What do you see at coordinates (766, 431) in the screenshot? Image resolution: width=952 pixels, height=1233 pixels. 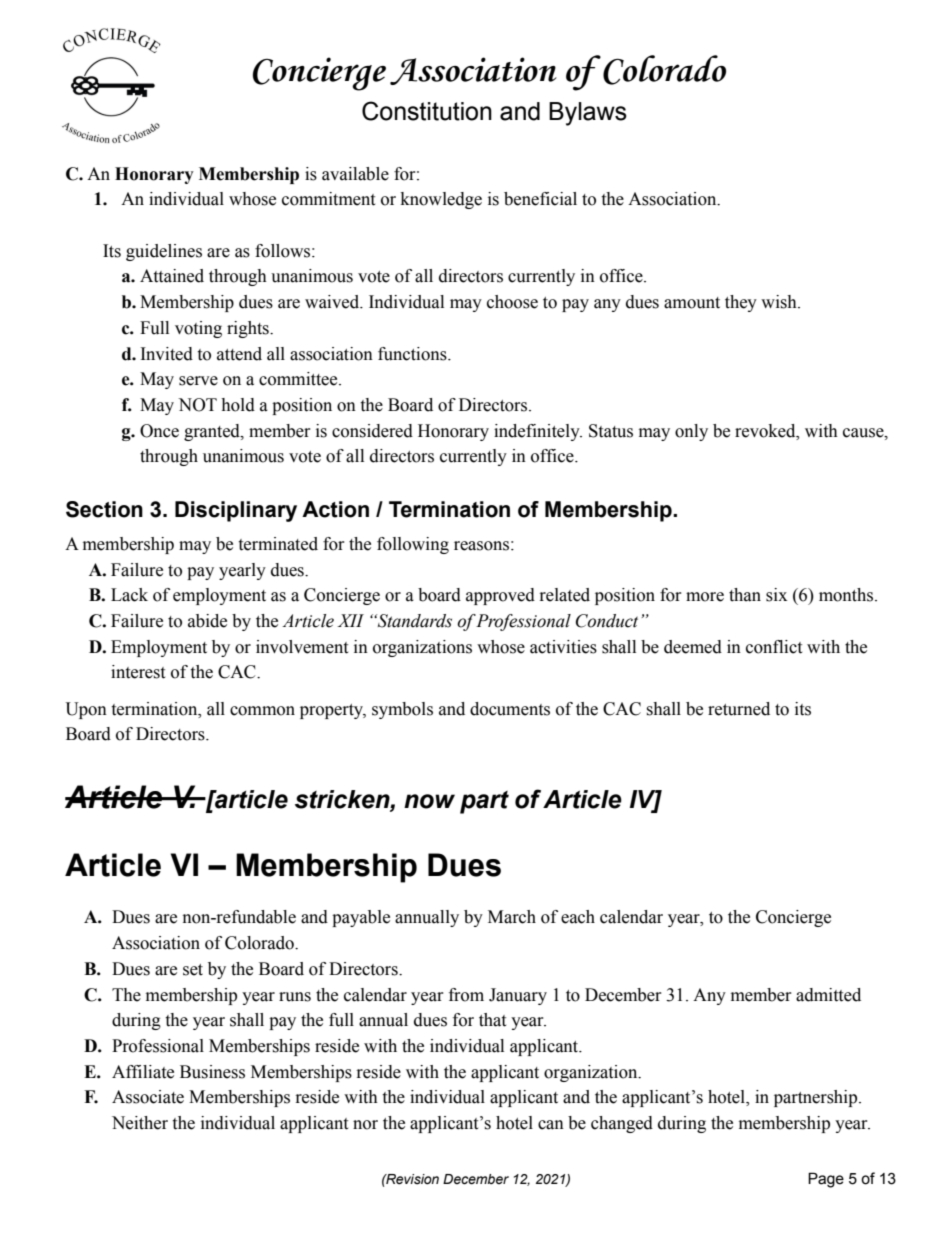 I see `revoked` at bounding box center [766, 431].
